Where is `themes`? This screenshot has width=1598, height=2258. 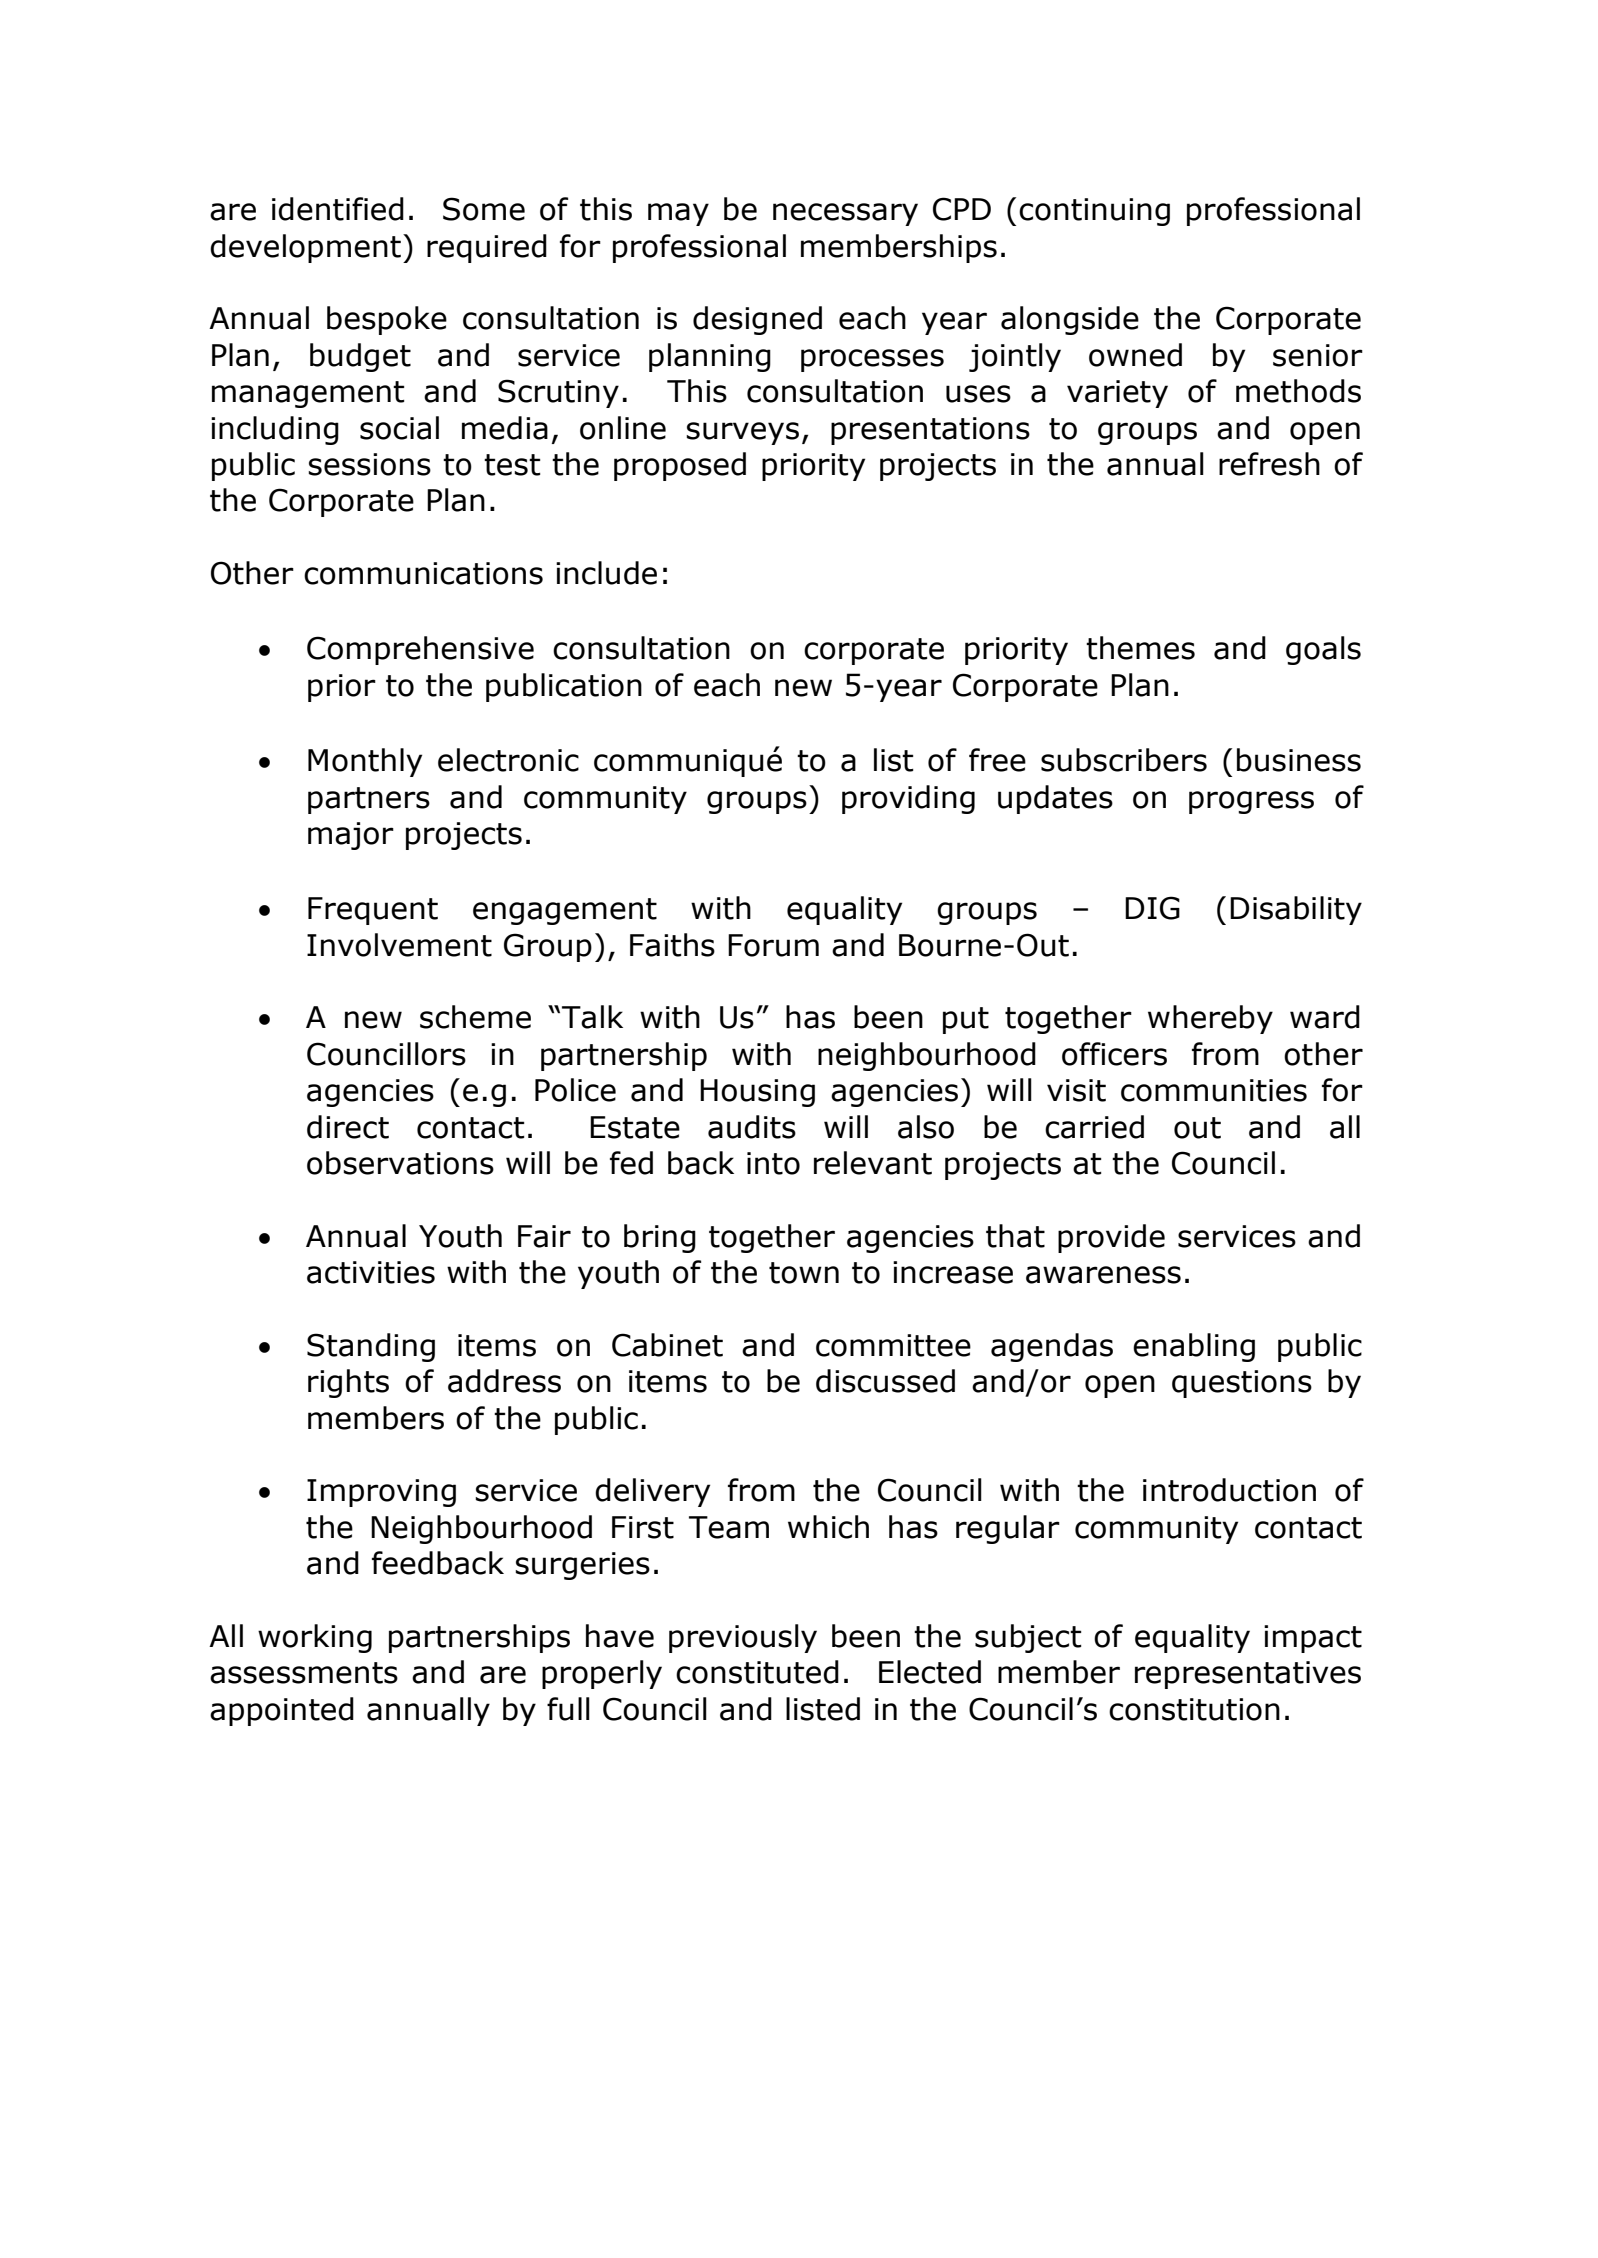 themes is located at coordinates (1140, 648).
